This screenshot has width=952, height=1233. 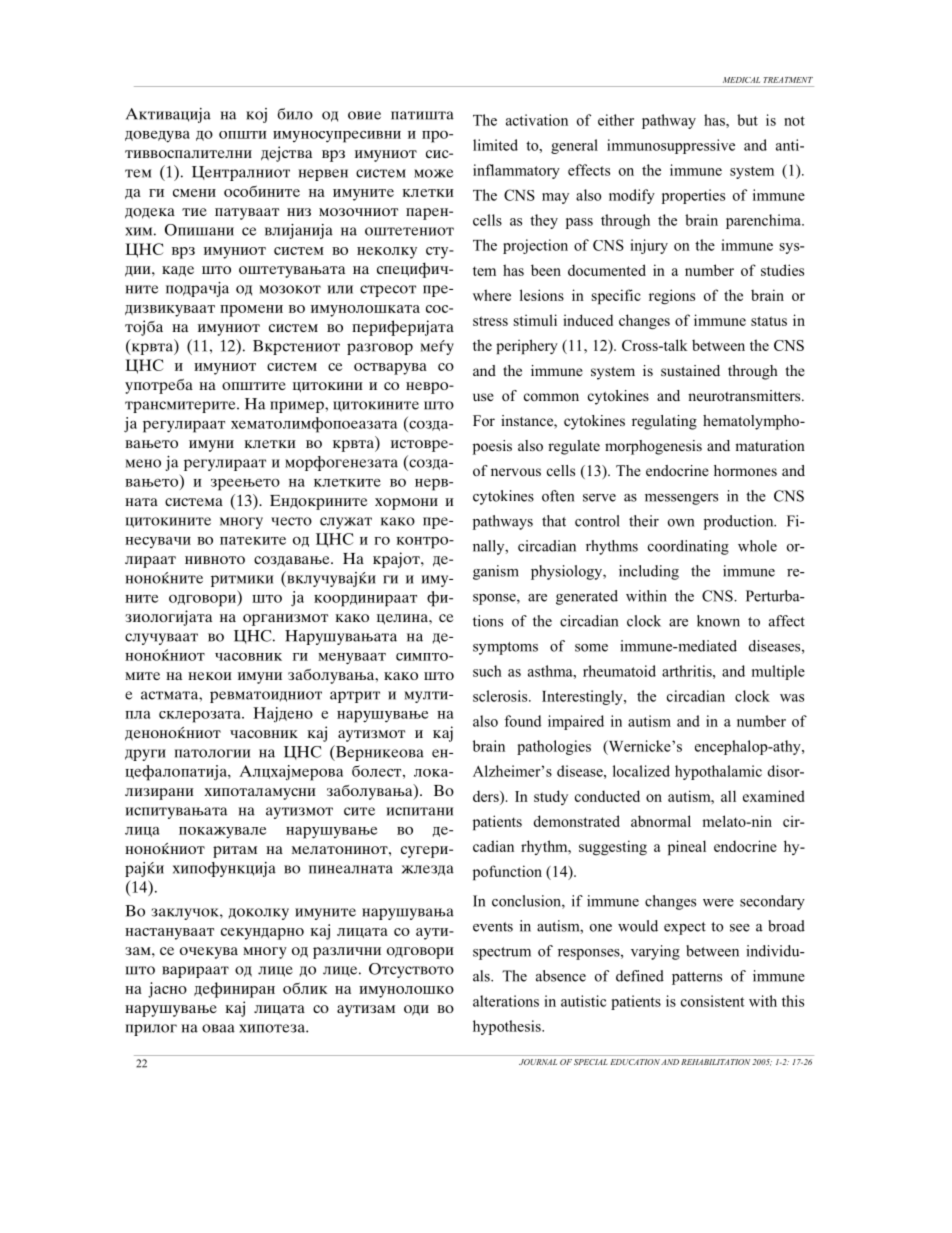 What do you see at coordinates (167, 990) in the screenshot?
I see `jasno` at bounding box center [167, 990].
